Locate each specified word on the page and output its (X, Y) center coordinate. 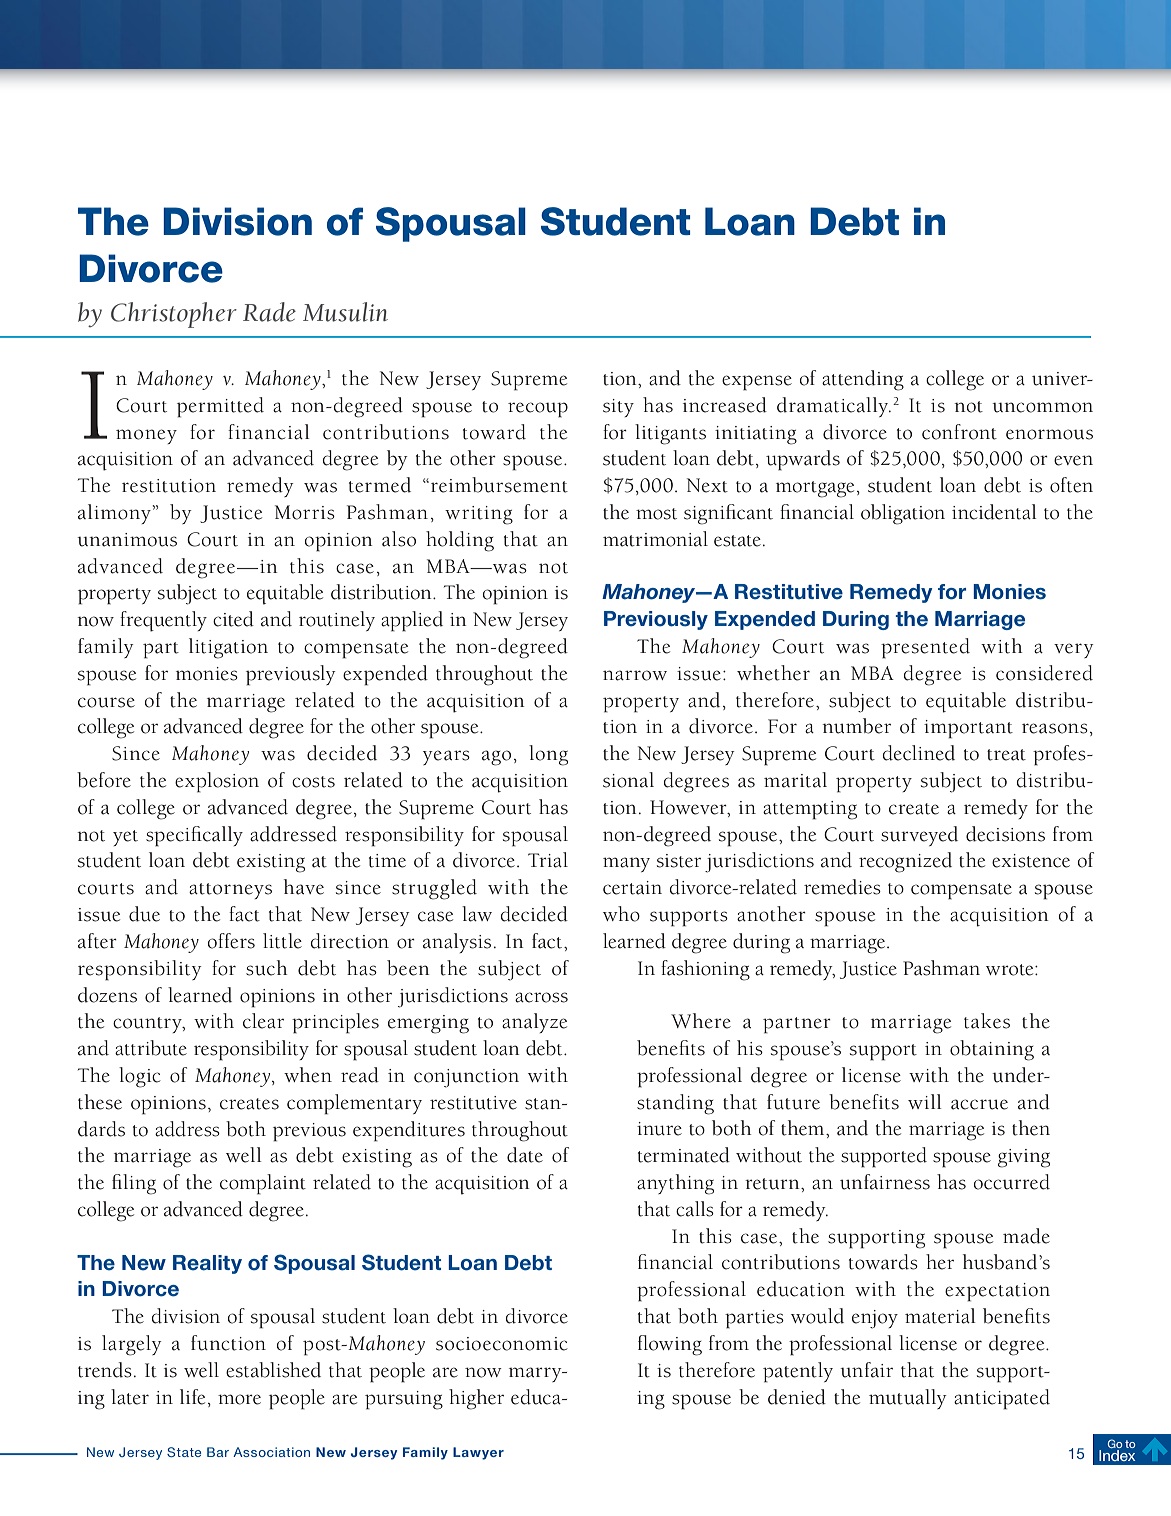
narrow (635, 675)
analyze (534, 1023)
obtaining (992, 1050)
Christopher (174, 315)
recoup (538, 410)
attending (863, 380)
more (239, 1399)
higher (476, 1399)
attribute (151, 1048)
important (968, 729)
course (106, 702)
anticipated (1002, 1399)
